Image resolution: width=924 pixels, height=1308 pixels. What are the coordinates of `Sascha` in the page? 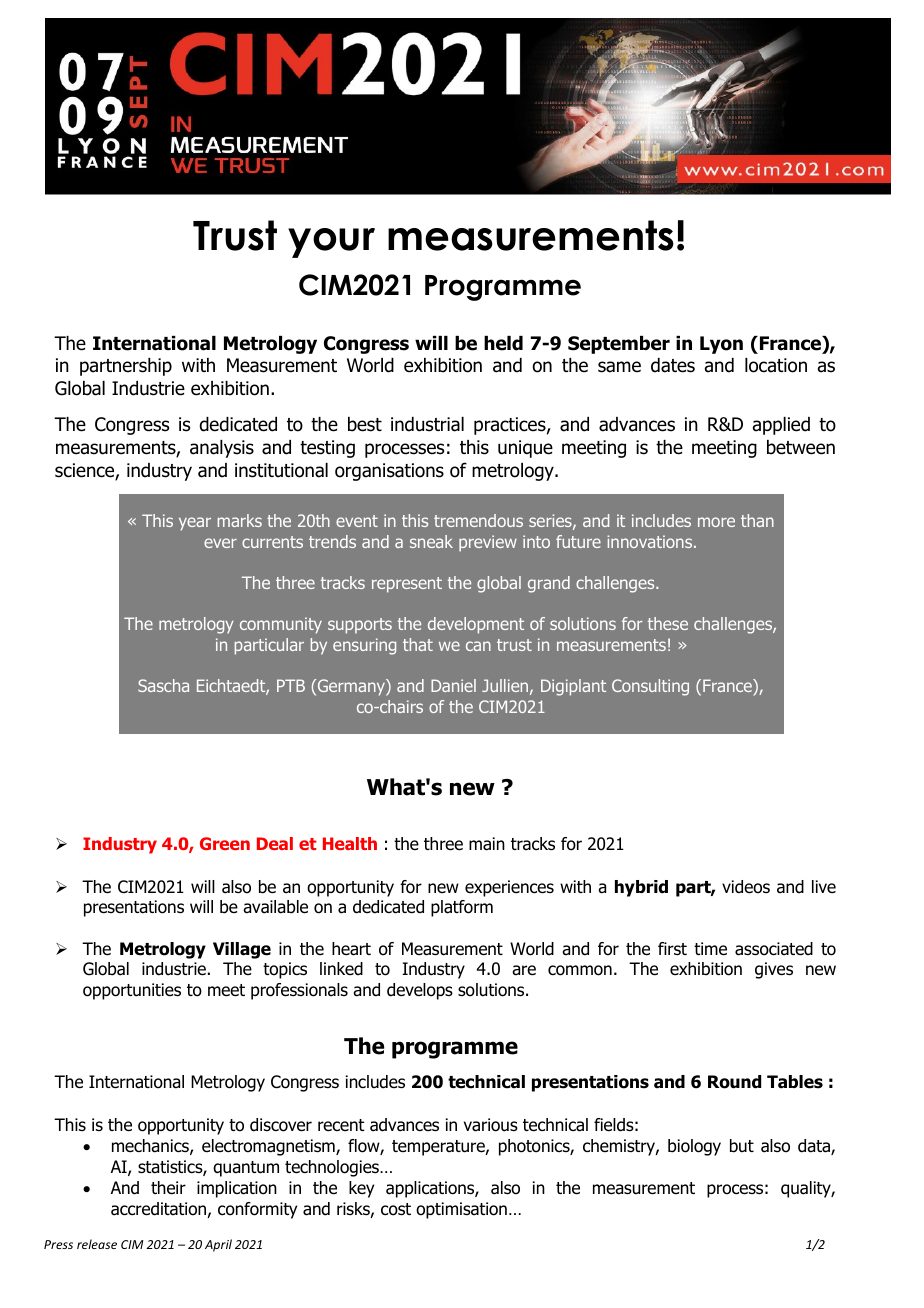 It's located at (163, 685).
